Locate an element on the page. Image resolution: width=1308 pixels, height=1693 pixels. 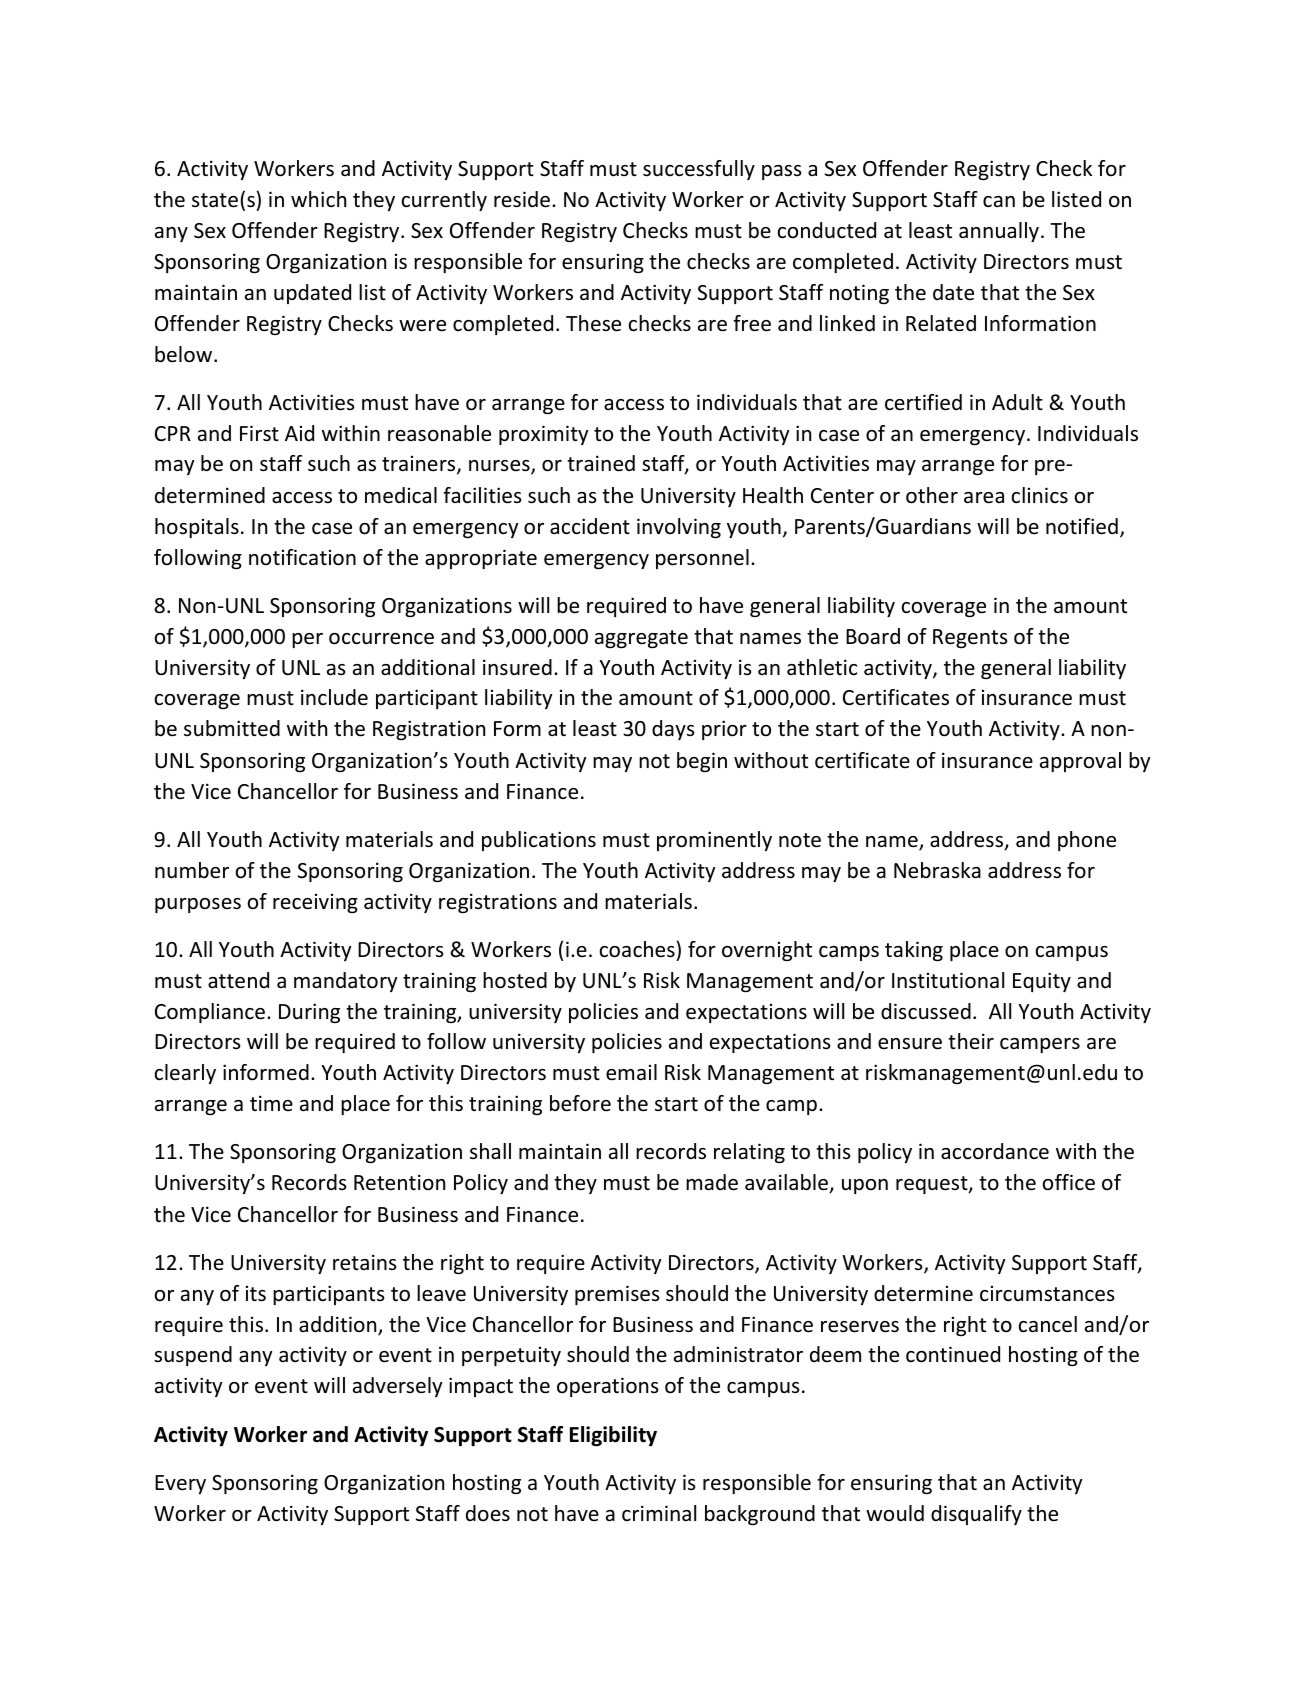
Nebraska is located at coordinates (937, 870).
